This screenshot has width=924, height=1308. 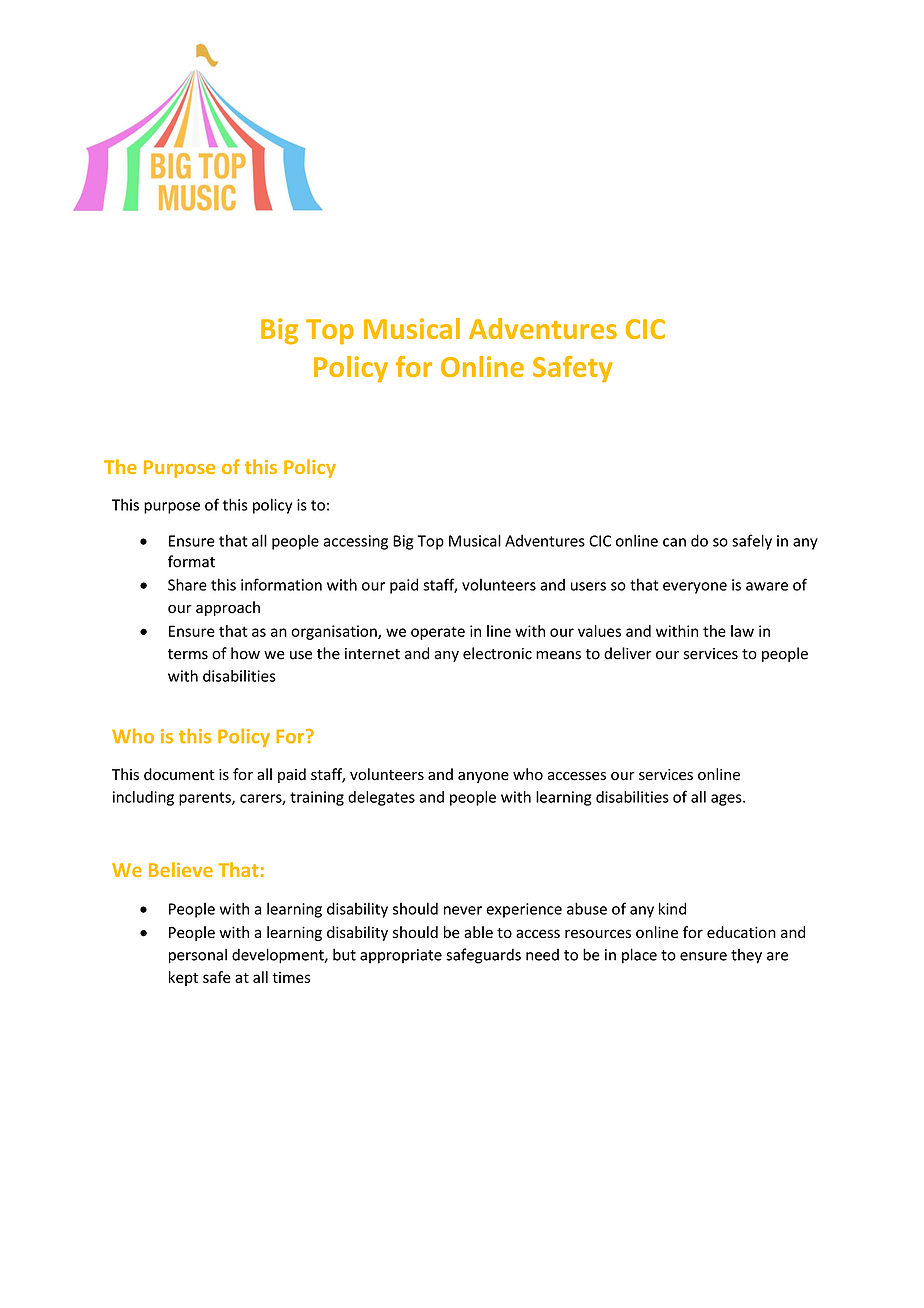 What do you see at coordinates (181, 869) in the screenshot?
I see `Believe` at bounding box center [181, 869].
